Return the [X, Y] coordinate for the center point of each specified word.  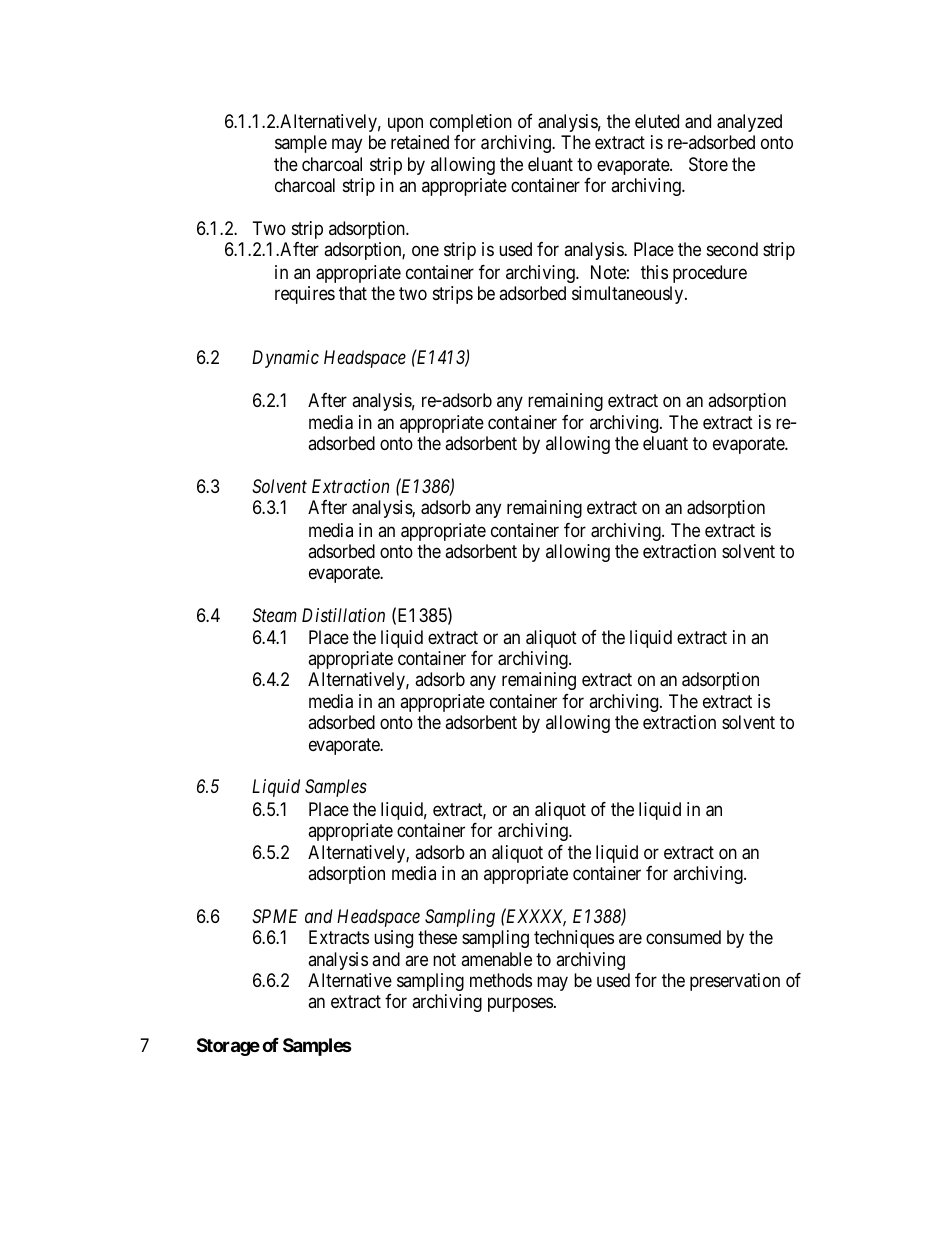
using [393, 939]
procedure [710, 274]
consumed [683, 937]
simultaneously [629, 295]
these [437, 937]
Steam [274, 615]
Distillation [343, 615]
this [654, 272]
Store [708, 164]
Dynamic [285, 359]
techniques [574, 939]
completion [471, 123]
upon [405, 124]
